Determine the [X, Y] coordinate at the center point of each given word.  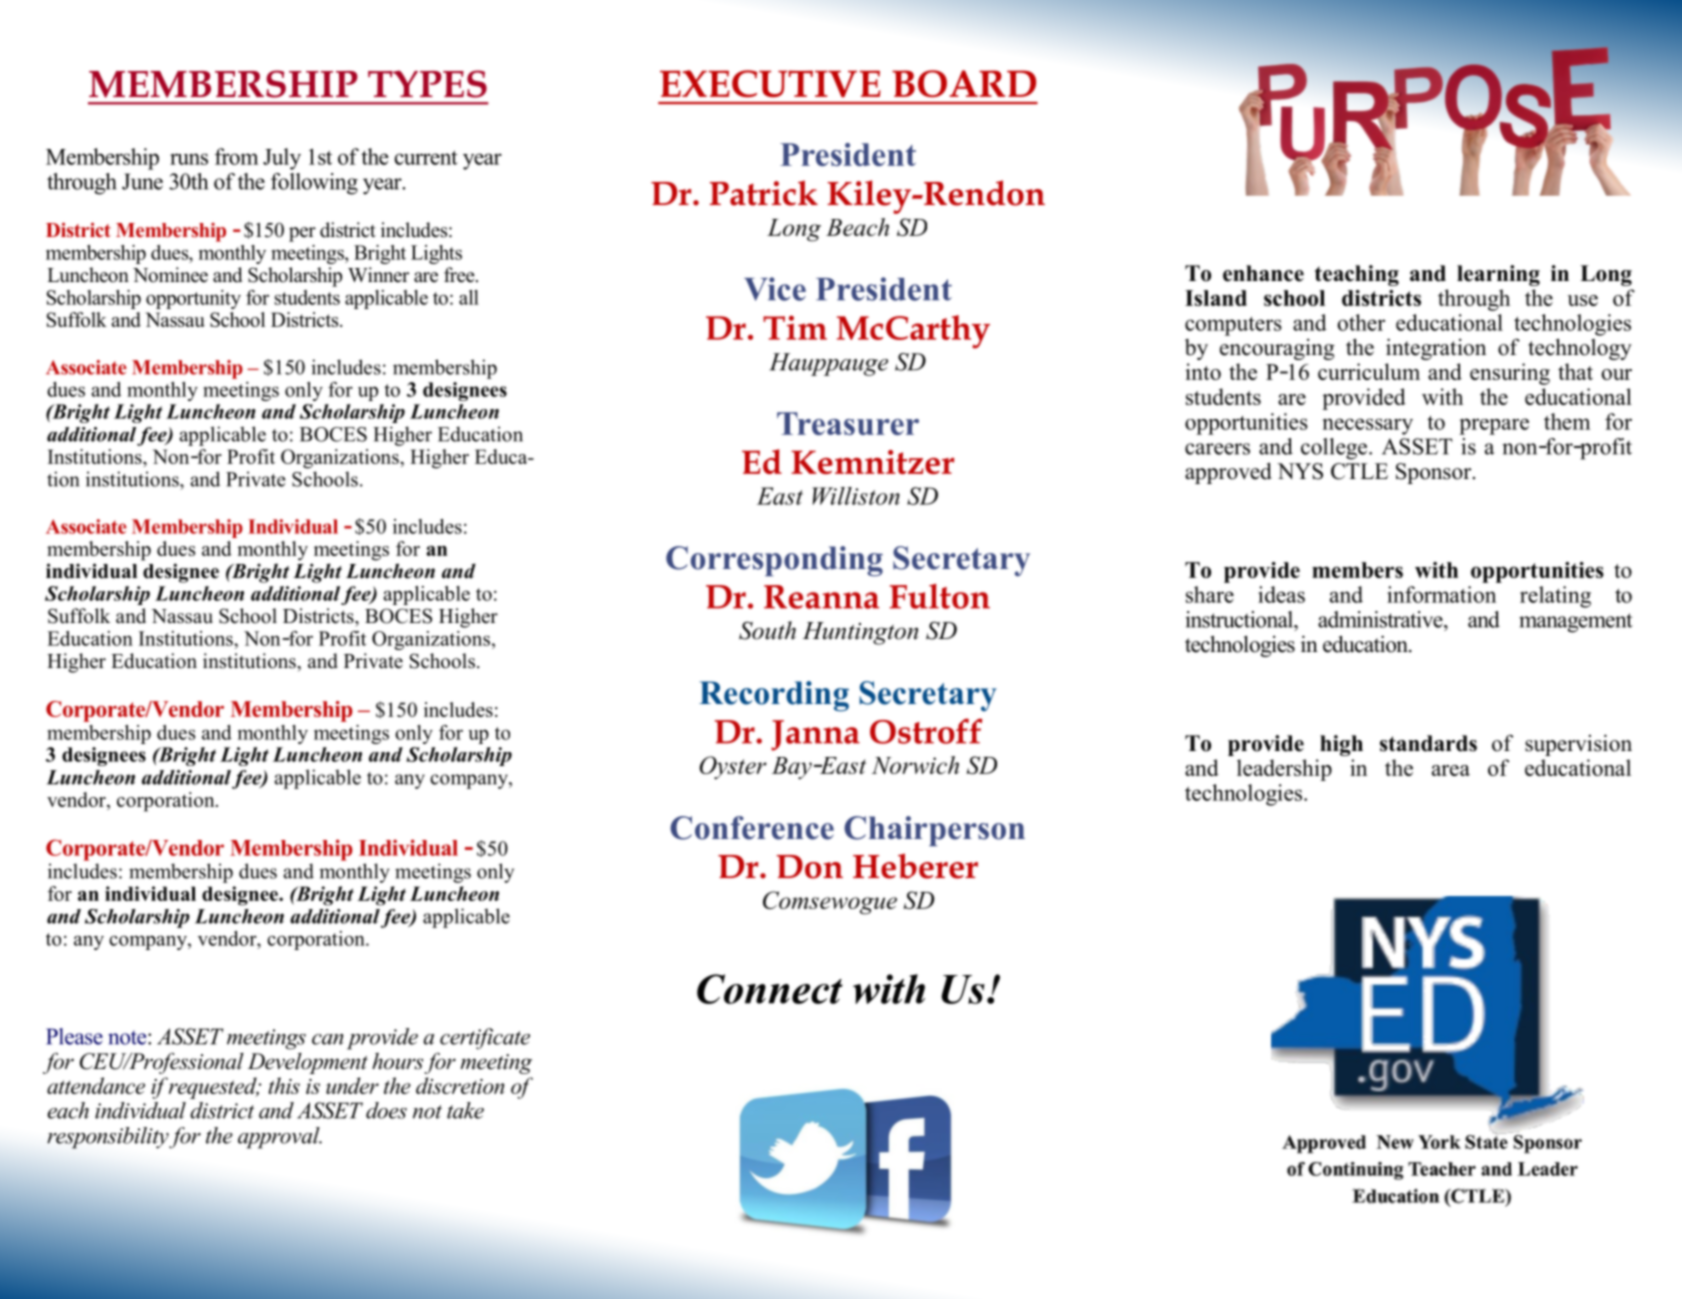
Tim [795, 327]
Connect [770, 989]
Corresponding [774, 561]
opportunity [193, 299]
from [236, 156]
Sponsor [1435, 473]
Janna [815, 735]
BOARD [964, 83]
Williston [856, 496]
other [1361, 322]
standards [1428, 743]
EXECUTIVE [770, 83]
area [1451, 770]
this [284, 1085]
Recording [774, 696]
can [327, 1039]
